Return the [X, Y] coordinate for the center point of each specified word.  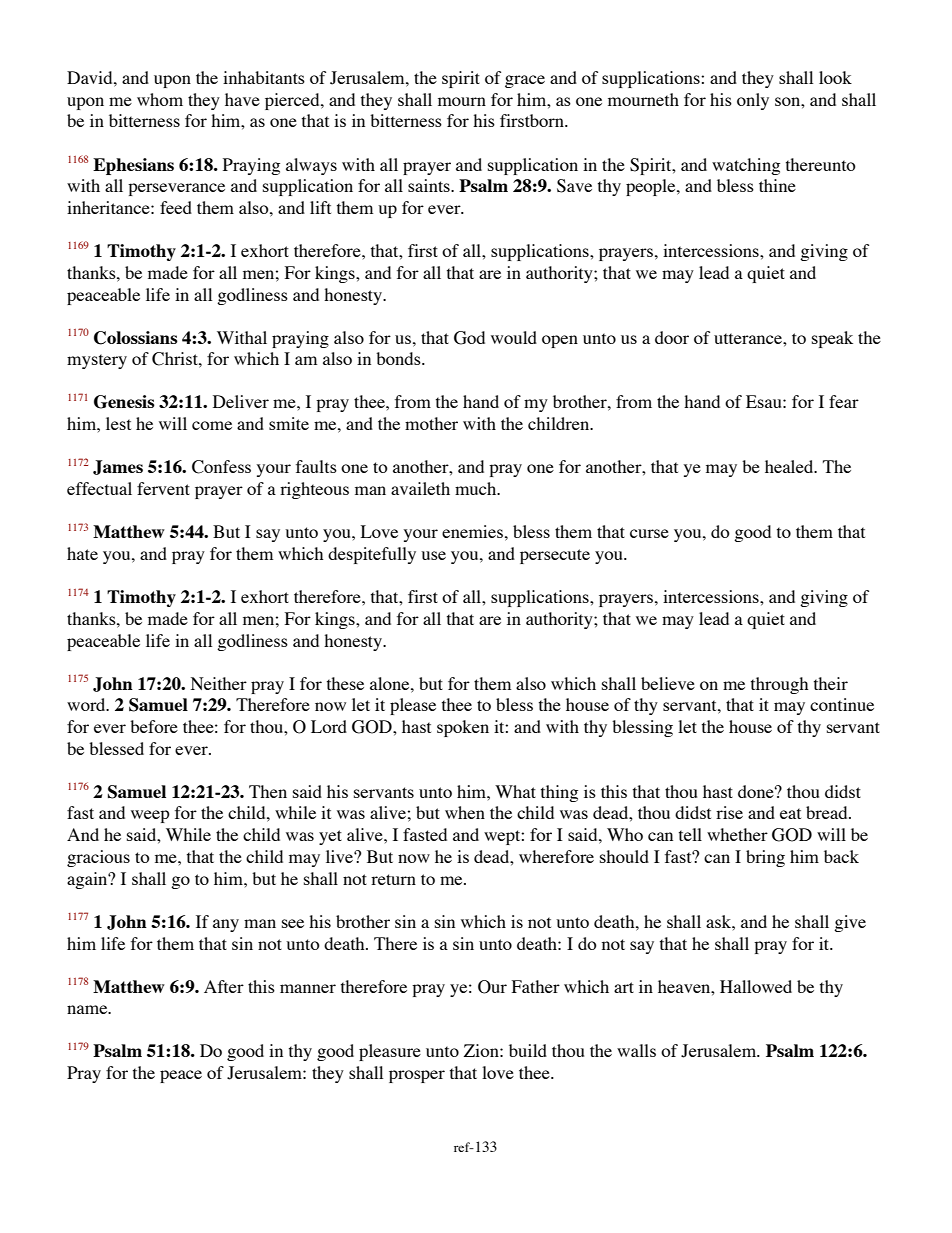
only [753, 101]
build [528, 1050]
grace [525, 81]
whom [160, 99]
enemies [472, 531]
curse [649, 533]
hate [82, 553]
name [88, 1009]
